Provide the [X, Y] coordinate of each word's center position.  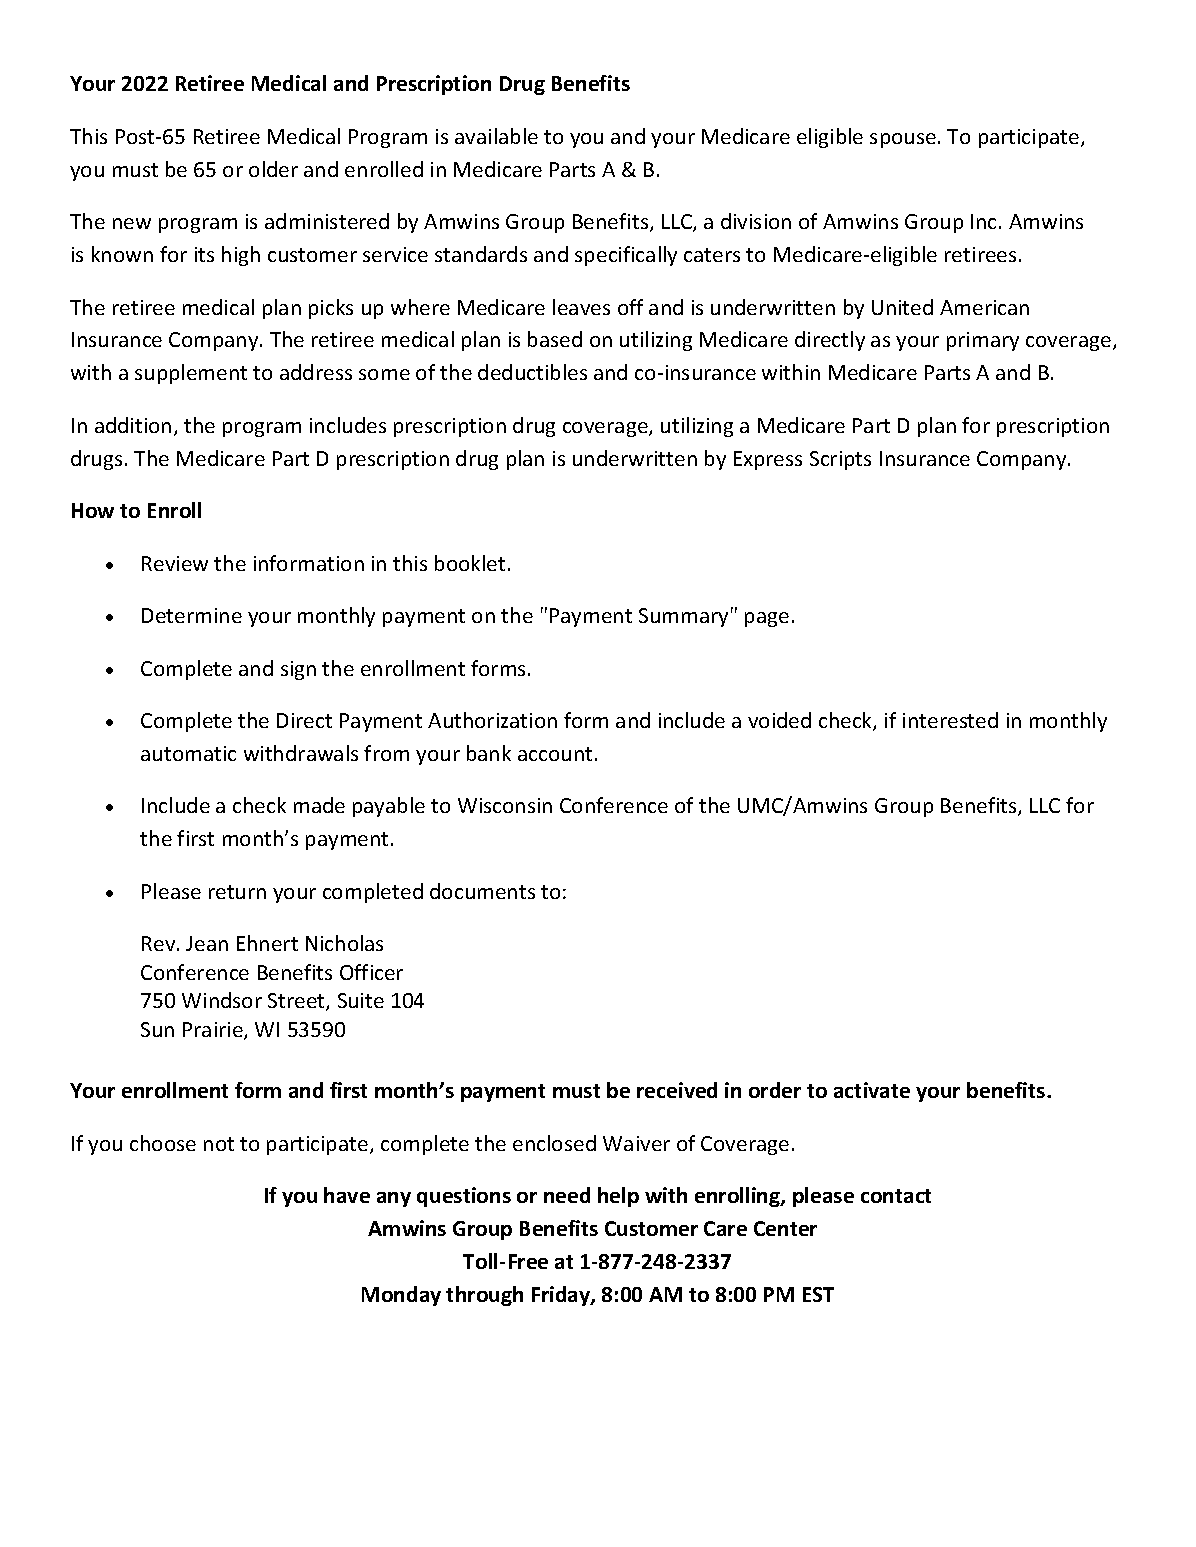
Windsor [222, 1000]
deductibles [532, 372]
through [484, 1296]
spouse [903, 140]
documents [482, 891]
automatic [188, 753]
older [273, 169]
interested [950, 720]
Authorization [492, 720]
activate [872, 1090]
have [347, 1195]
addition [133, 425]
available [496, 136]
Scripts [840, 460]
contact [896, 1196]
